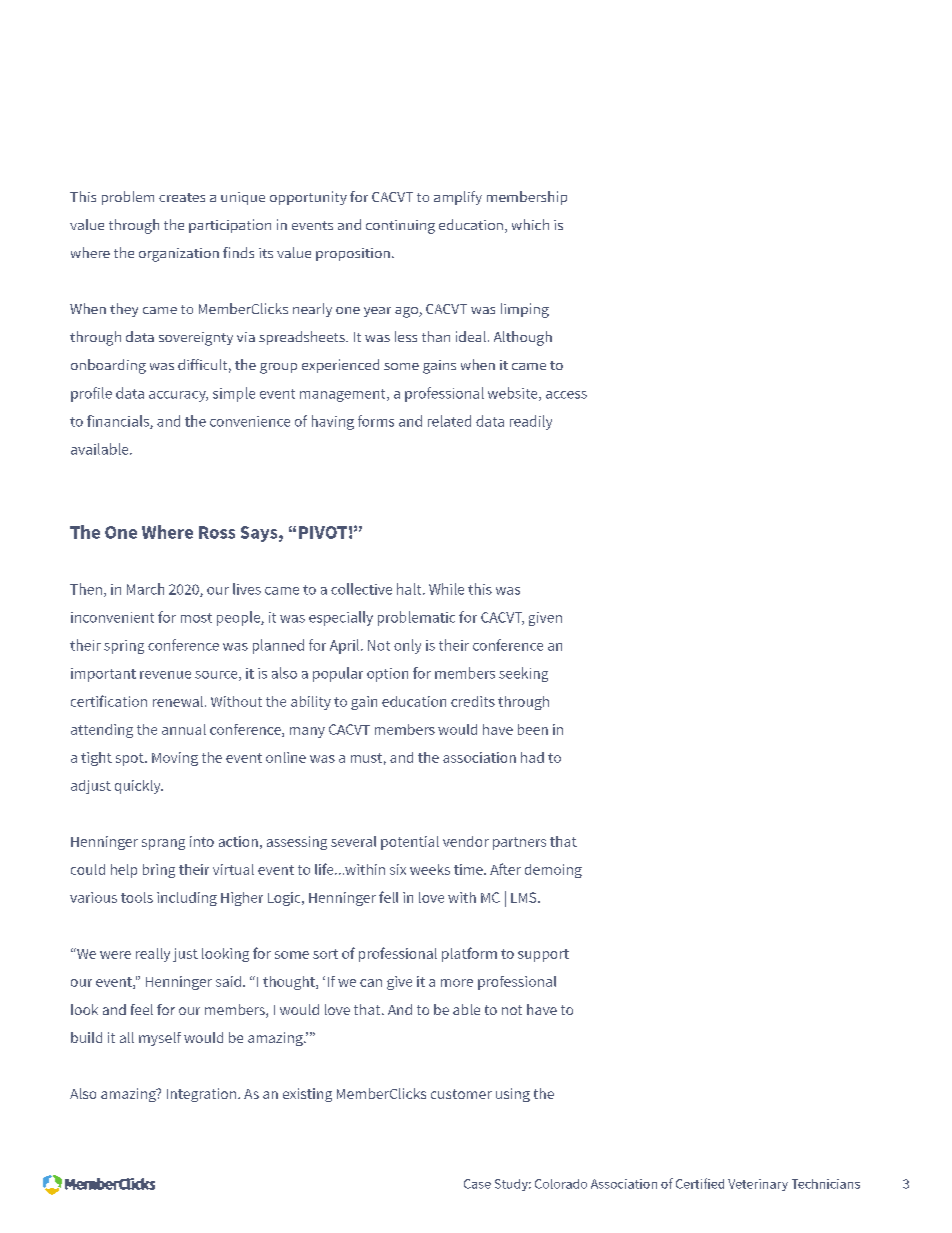 This screenshot has width=952, height=1233. I want to click on credits, so click(473, 701).
